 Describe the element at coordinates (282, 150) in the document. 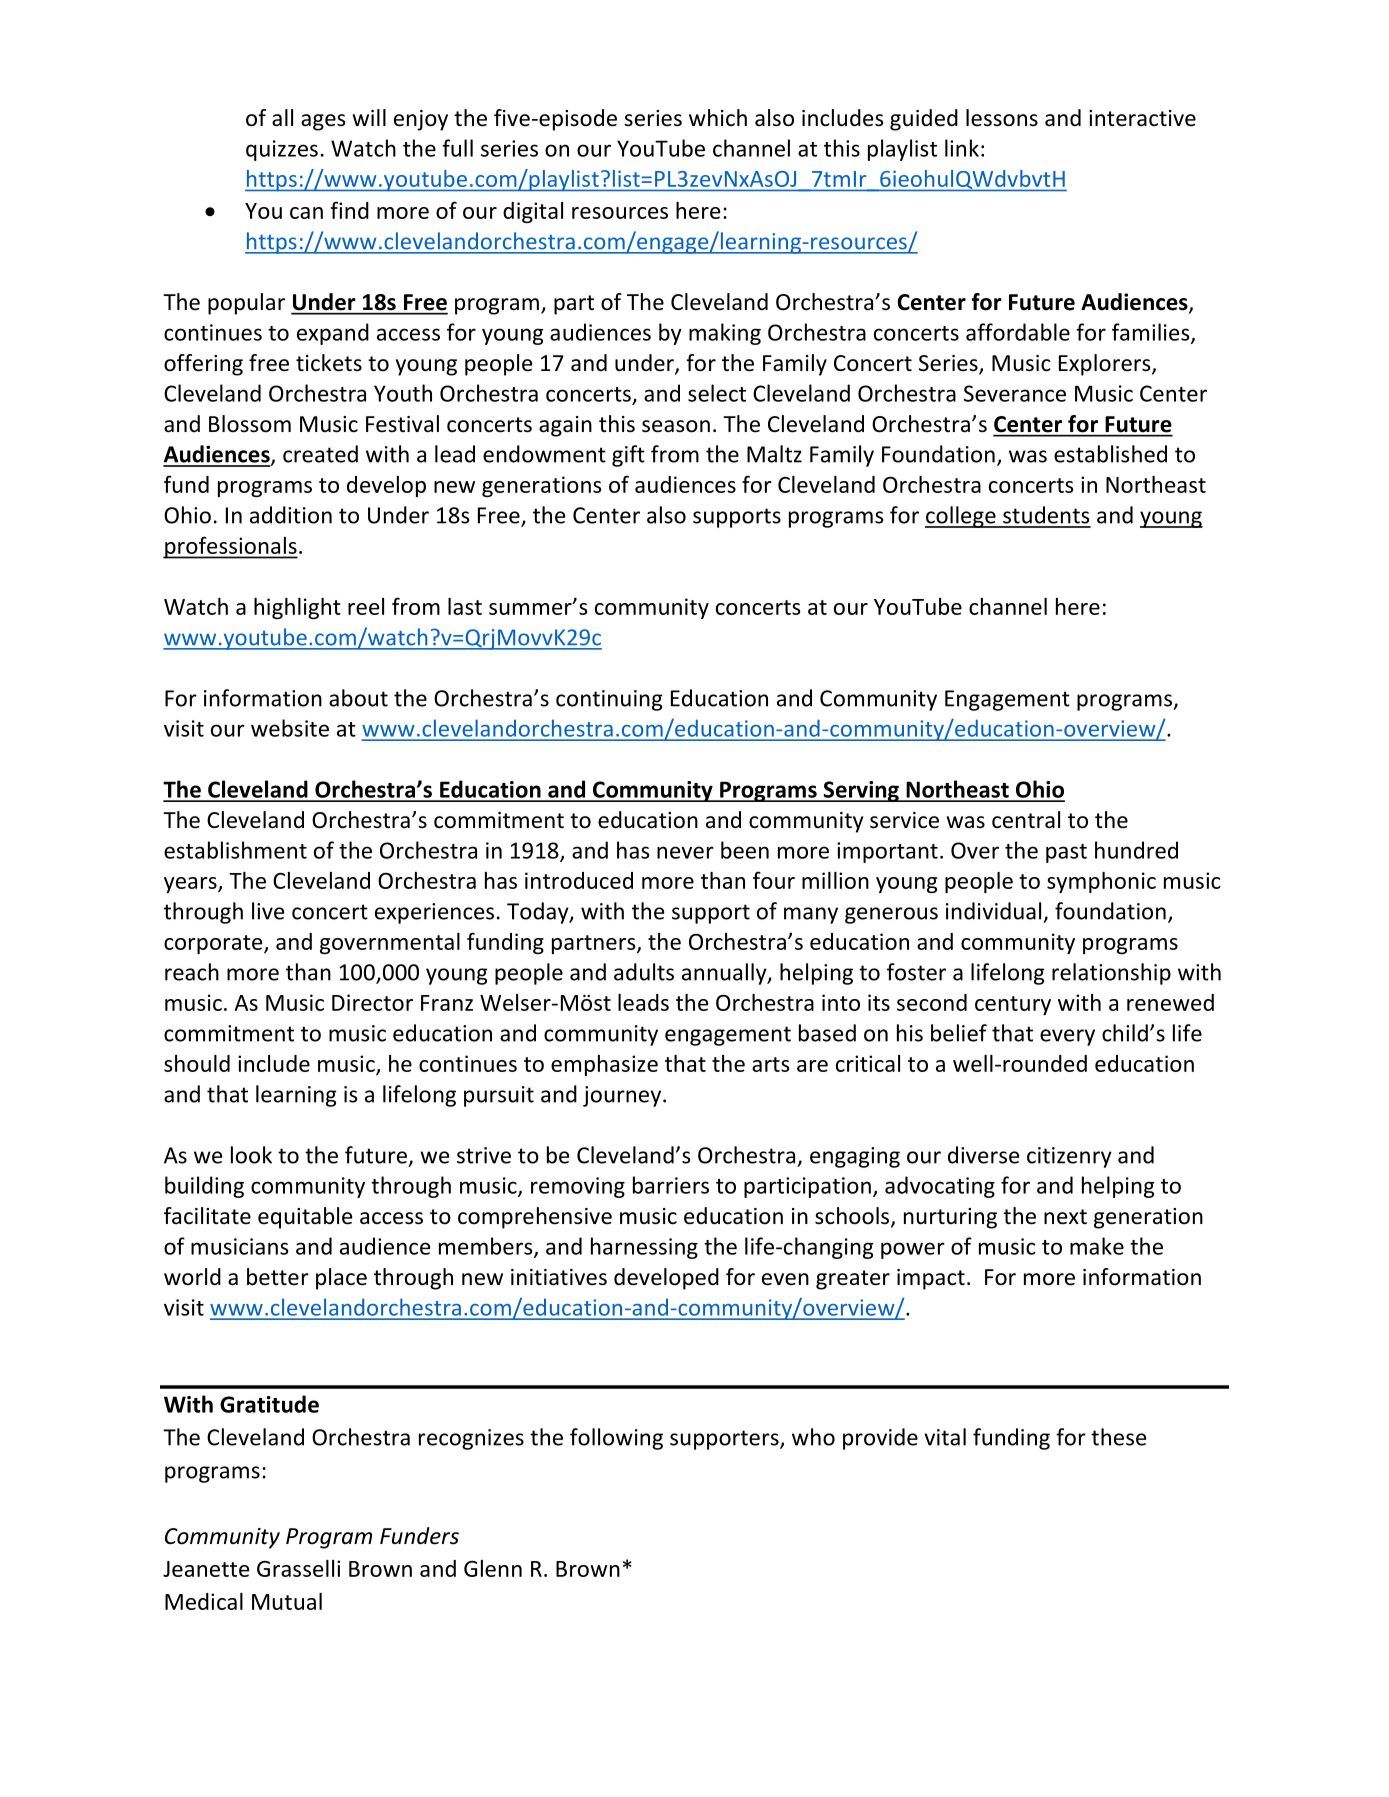

I see `quizzes` at that location.
